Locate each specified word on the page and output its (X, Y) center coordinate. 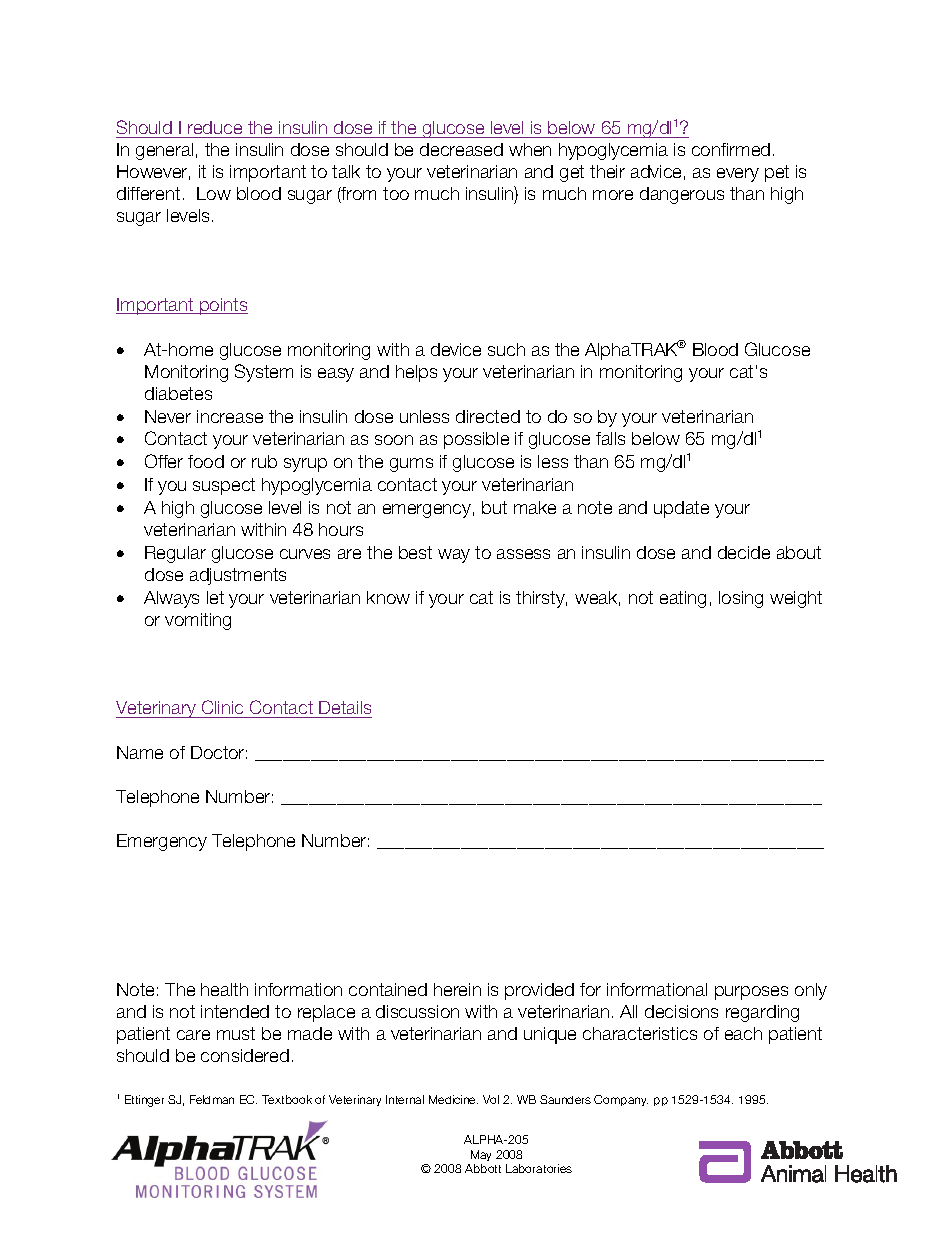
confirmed (731, 149)
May (481, 1155)
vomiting (198, 621)
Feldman (212, 1099)
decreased (461, 149)
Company (621, 1100)
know (388, 597)
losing (741, 599)
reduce (215, 127)
